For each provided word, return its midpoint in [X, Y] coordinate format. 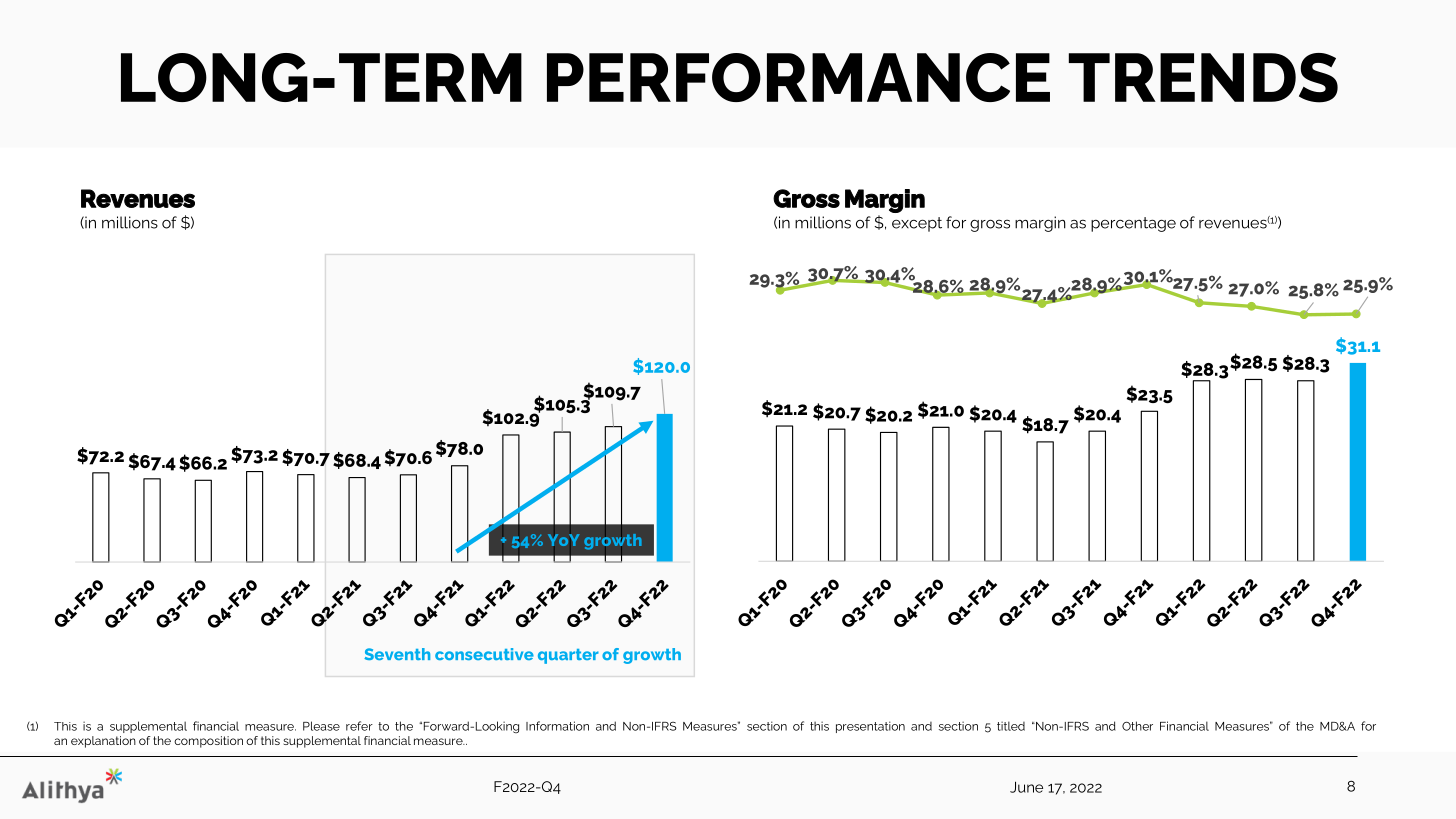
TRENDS [1203, 78]
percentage [1133, 224]
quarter [568, 656]
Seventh [397, 654]
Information [557, 726]
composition [208, 742]
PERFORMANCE [798, 77]
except [917, 224]
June [1026, 787]
